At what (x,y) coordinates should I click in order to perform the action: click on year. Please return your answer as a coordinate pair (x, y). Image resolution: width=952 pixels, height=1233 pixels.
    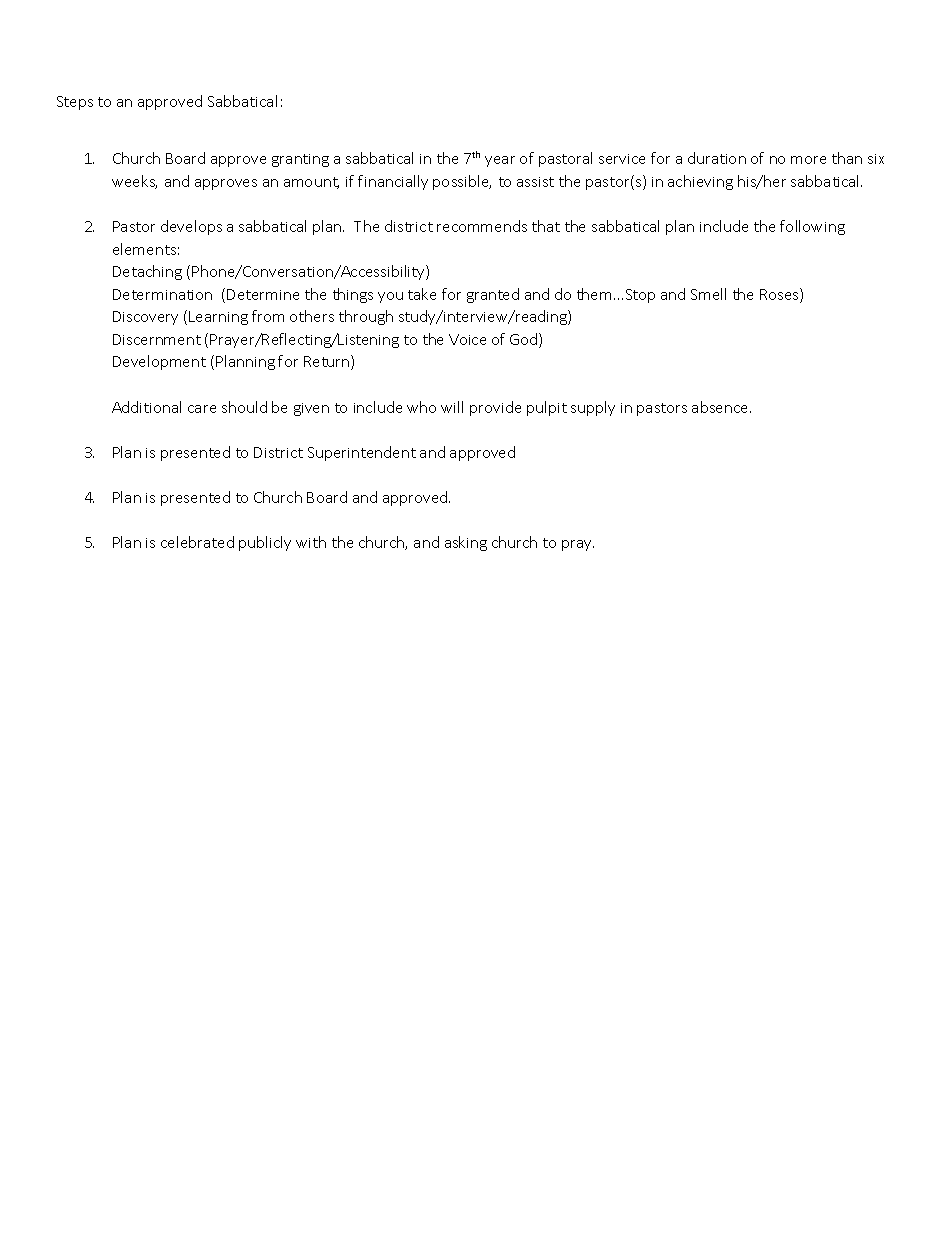
    Looking at the image, I should click on (500, 161).
